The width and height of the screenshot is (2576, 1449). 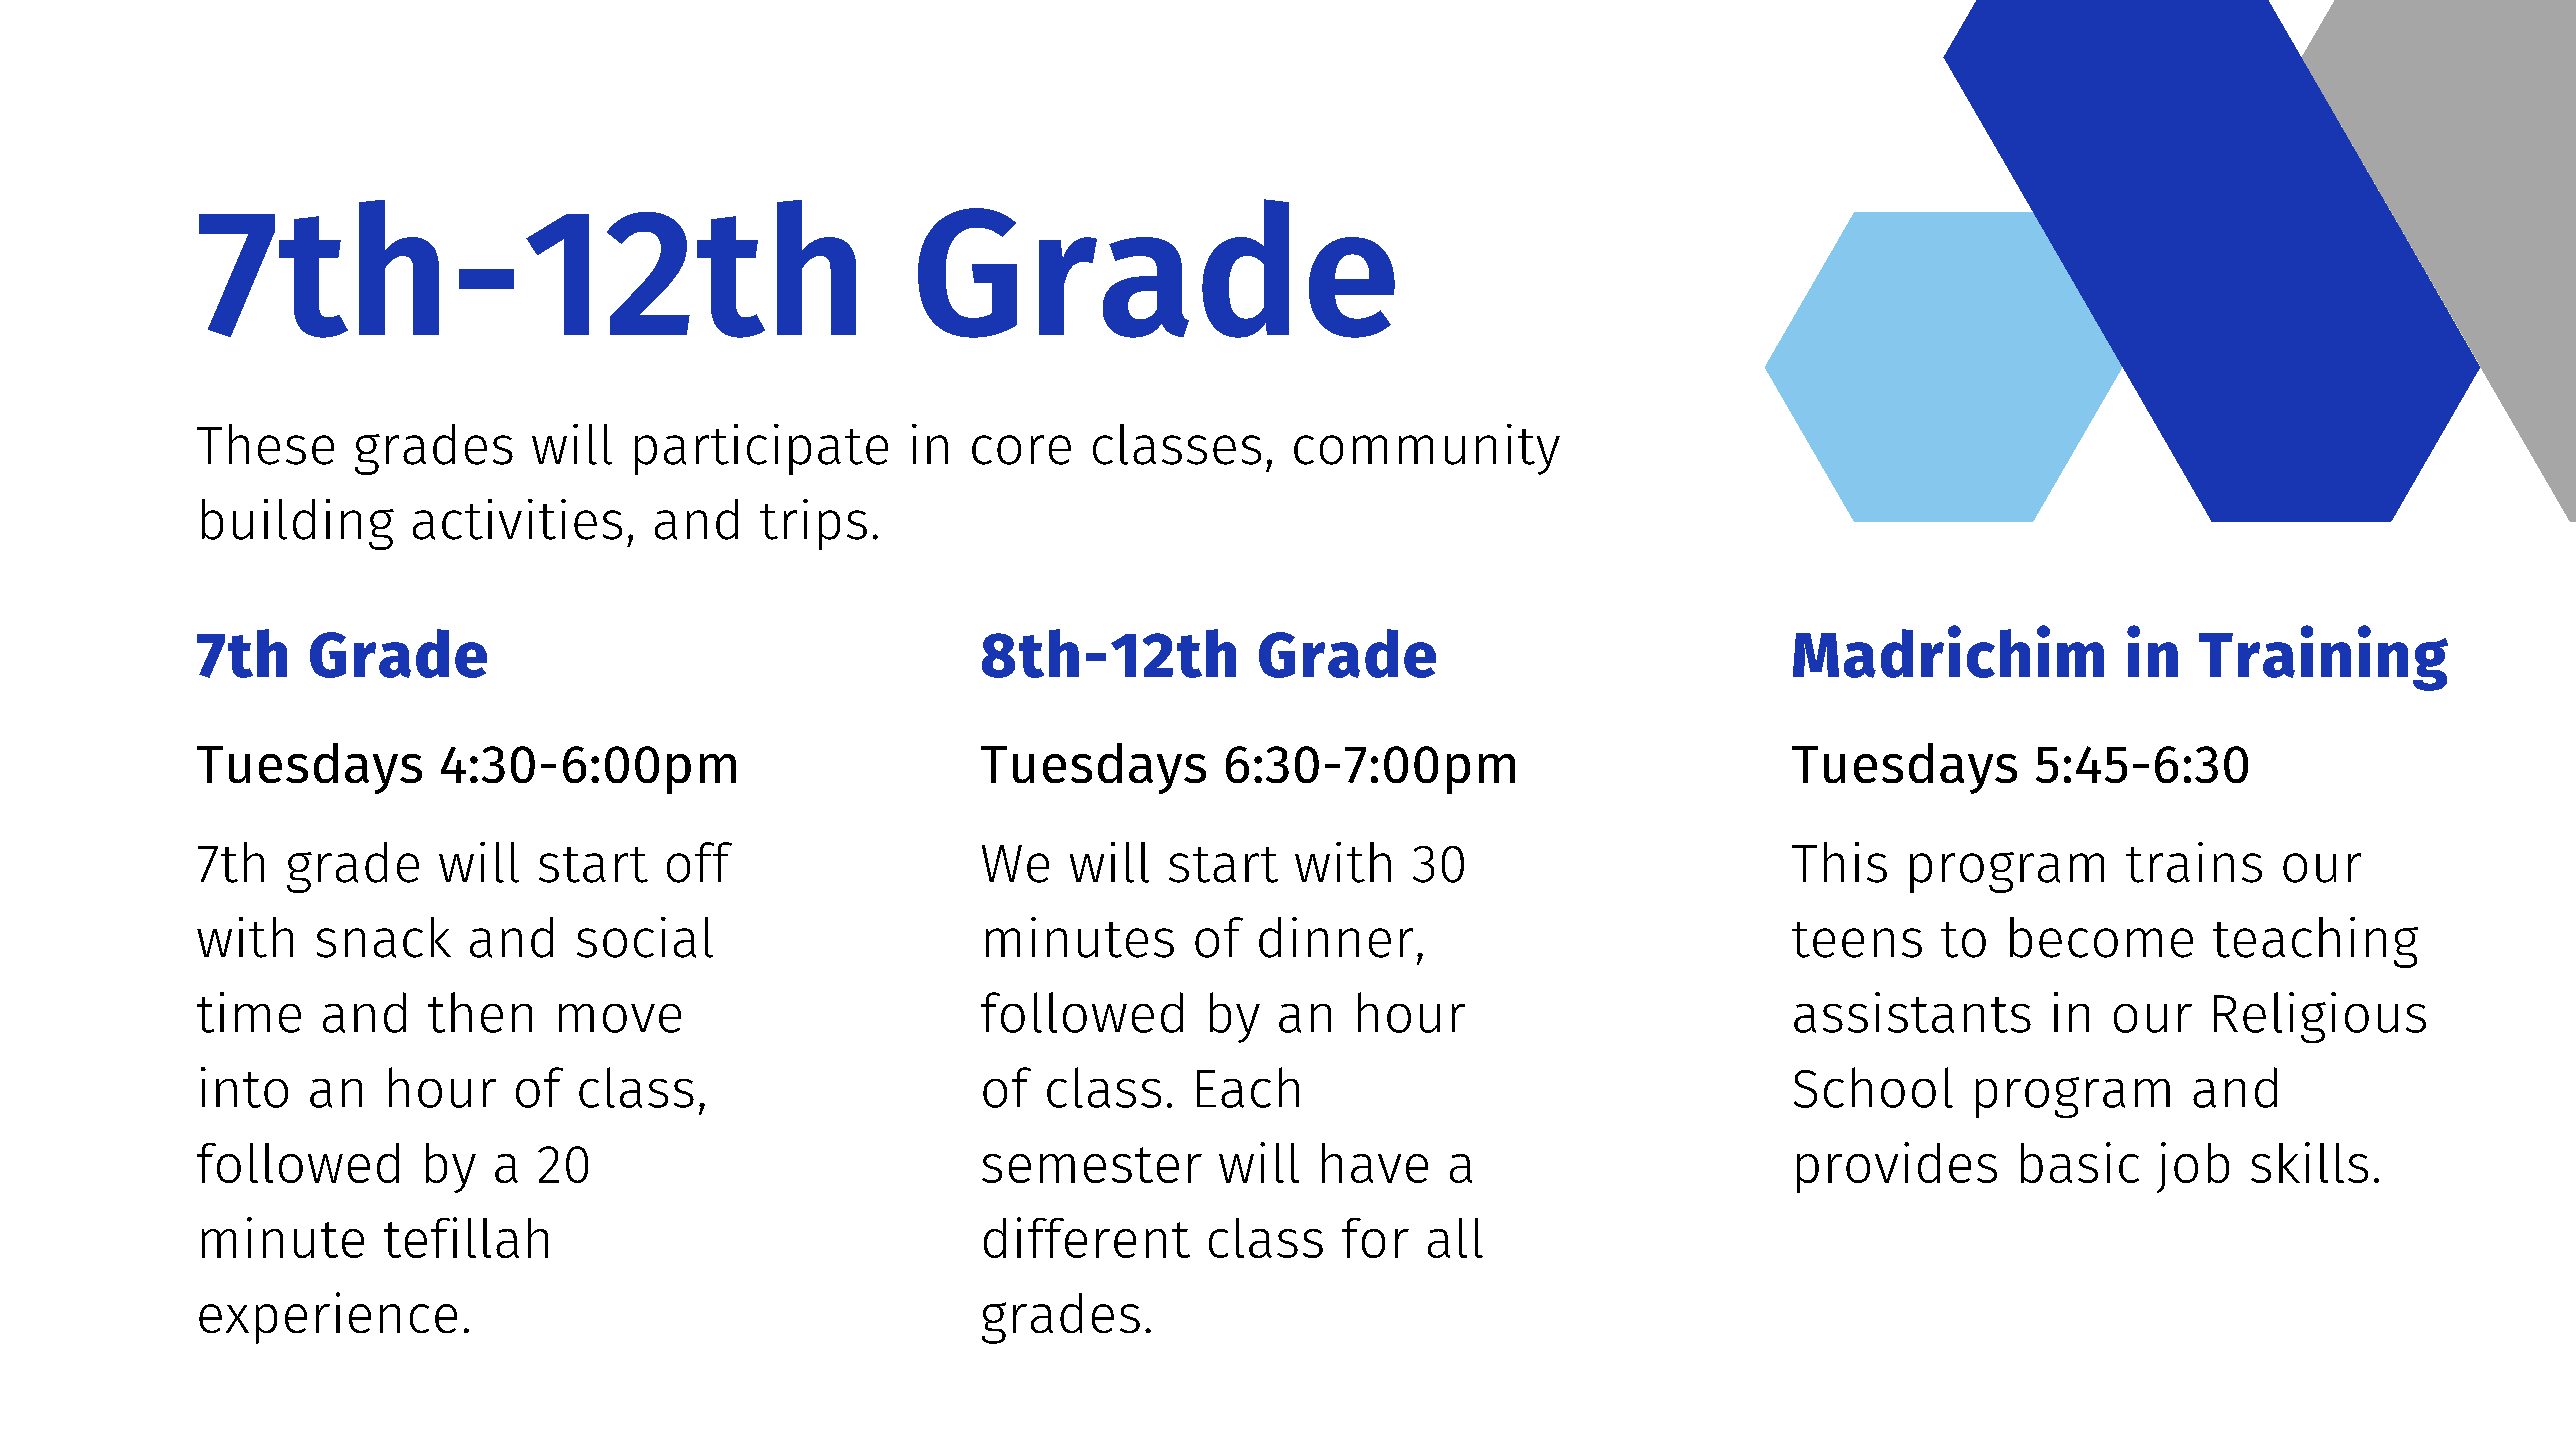 What do you see at coordinates (1336, 937) in the screenshot?
I see `dinner` at bounding box center [1336, 937].
